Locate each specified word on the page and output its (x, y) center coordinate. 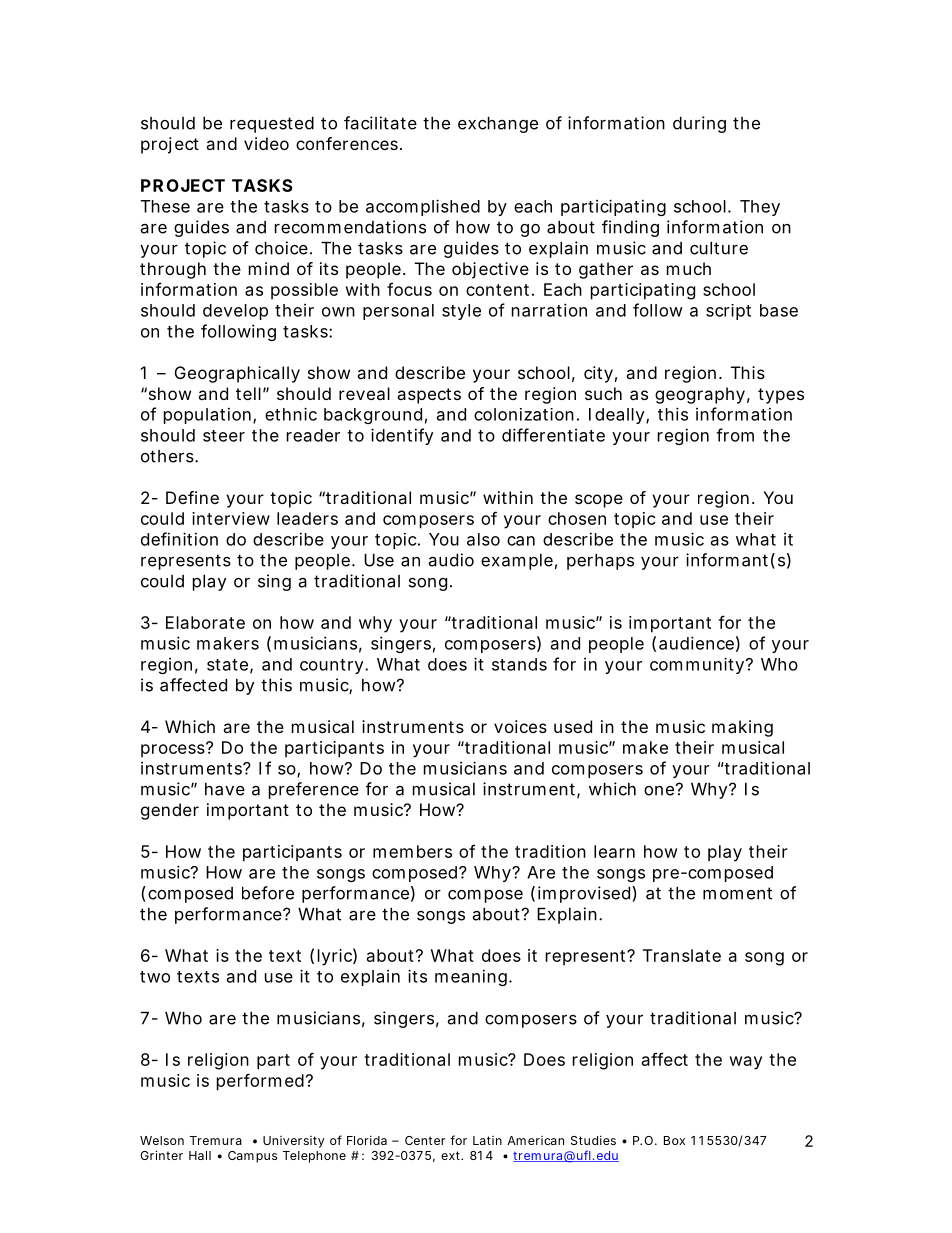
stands (519, 664)
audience (696, 643)
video (266, 143)
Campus (252, 1157)
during (699, 124)
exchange (498, 125)
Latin (487, 1140)
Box (674, 1140)
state (227, 665)
